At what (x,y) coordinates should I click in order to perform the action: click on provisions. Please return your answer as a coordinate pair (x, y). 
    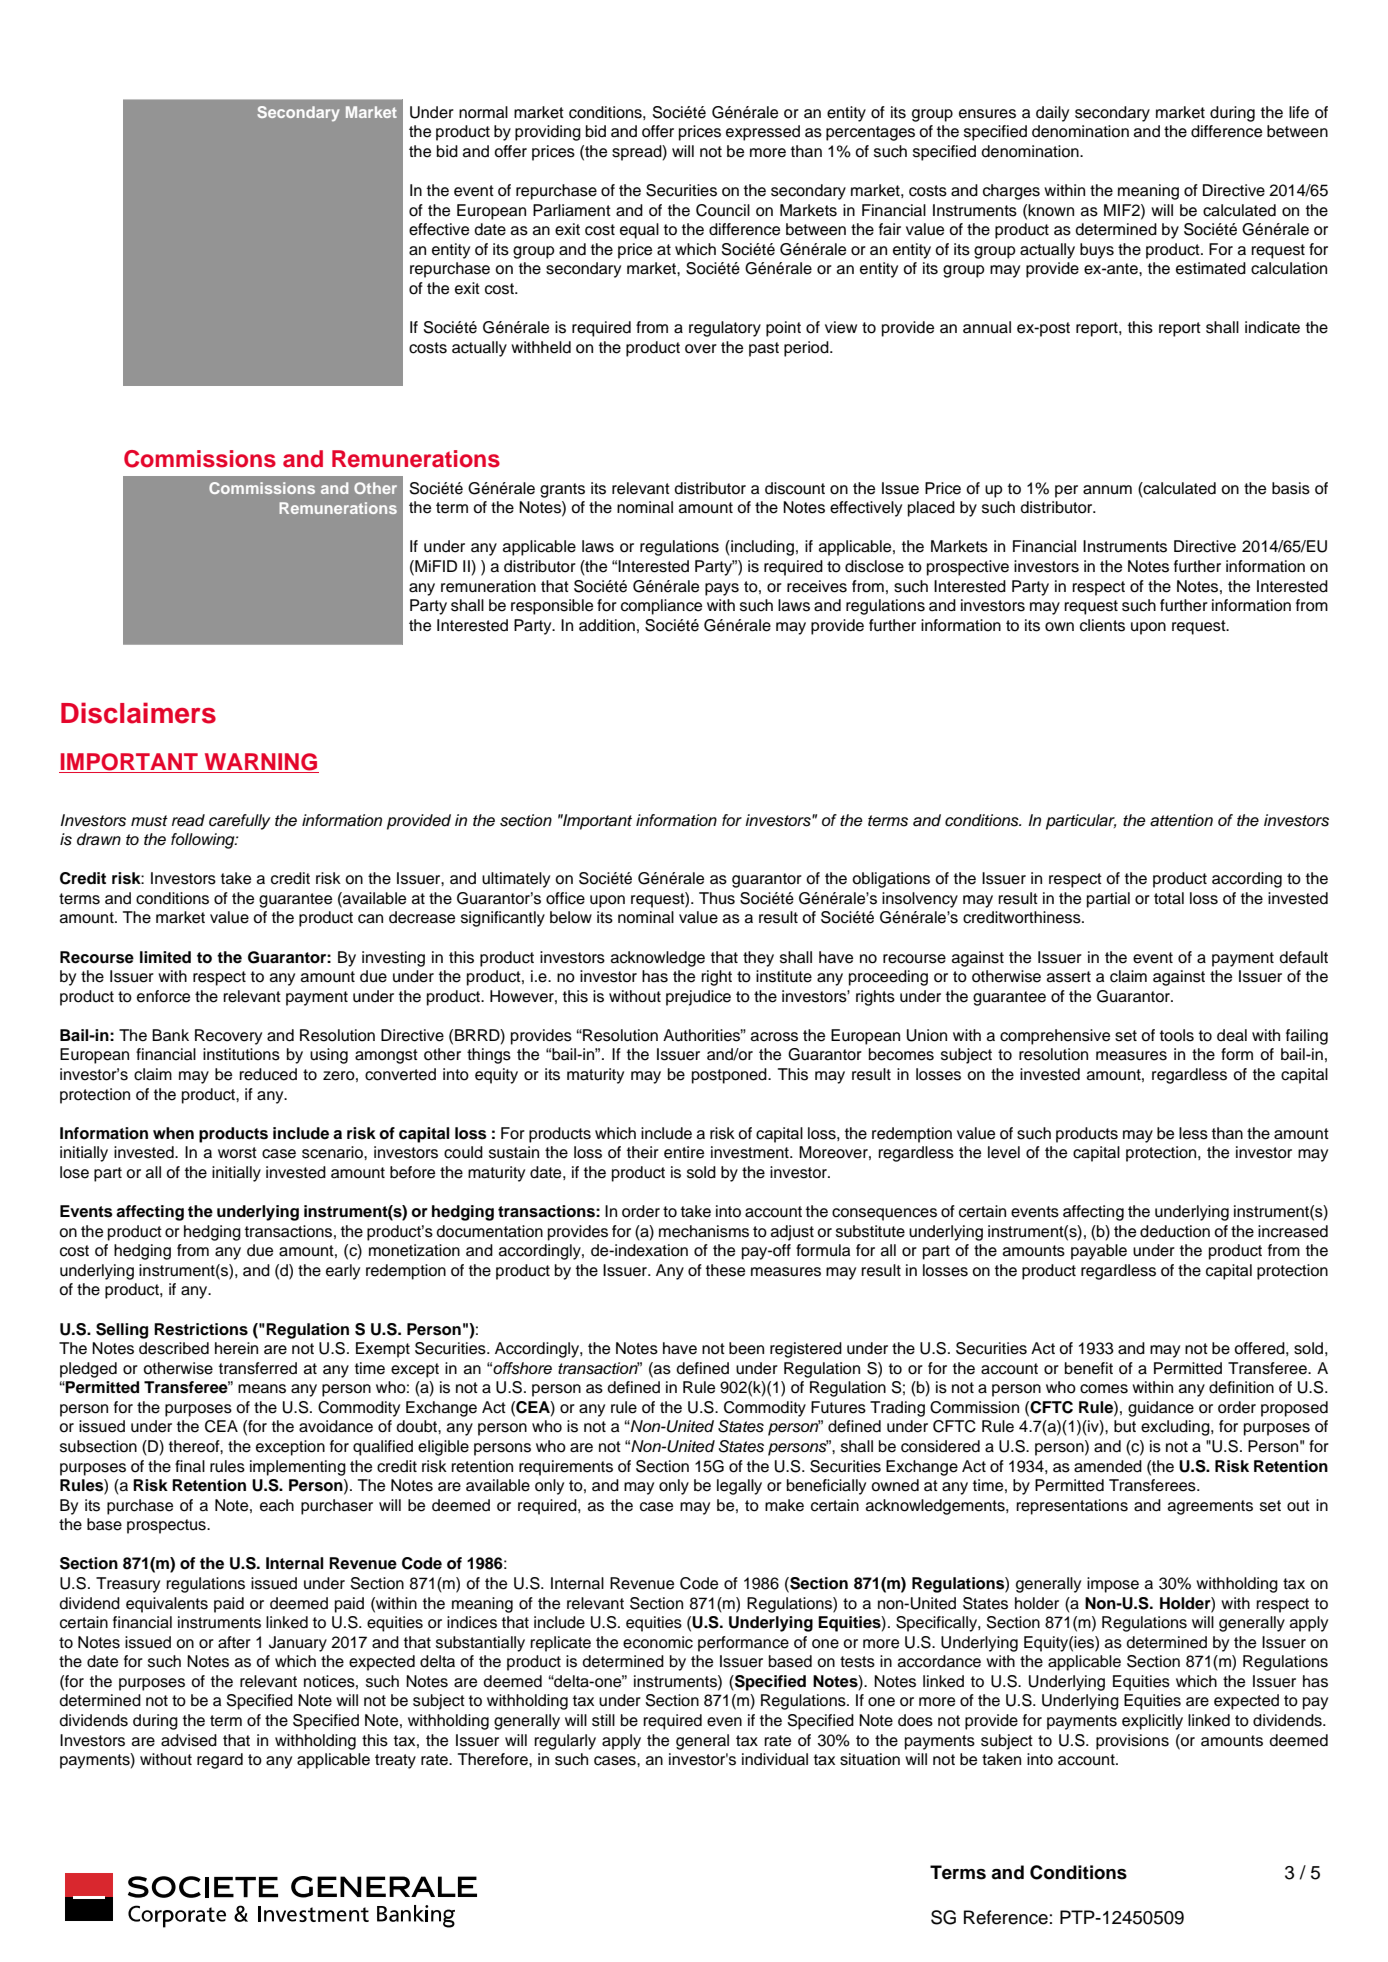
    Looking at the image, I should click on (1132, 1742).
